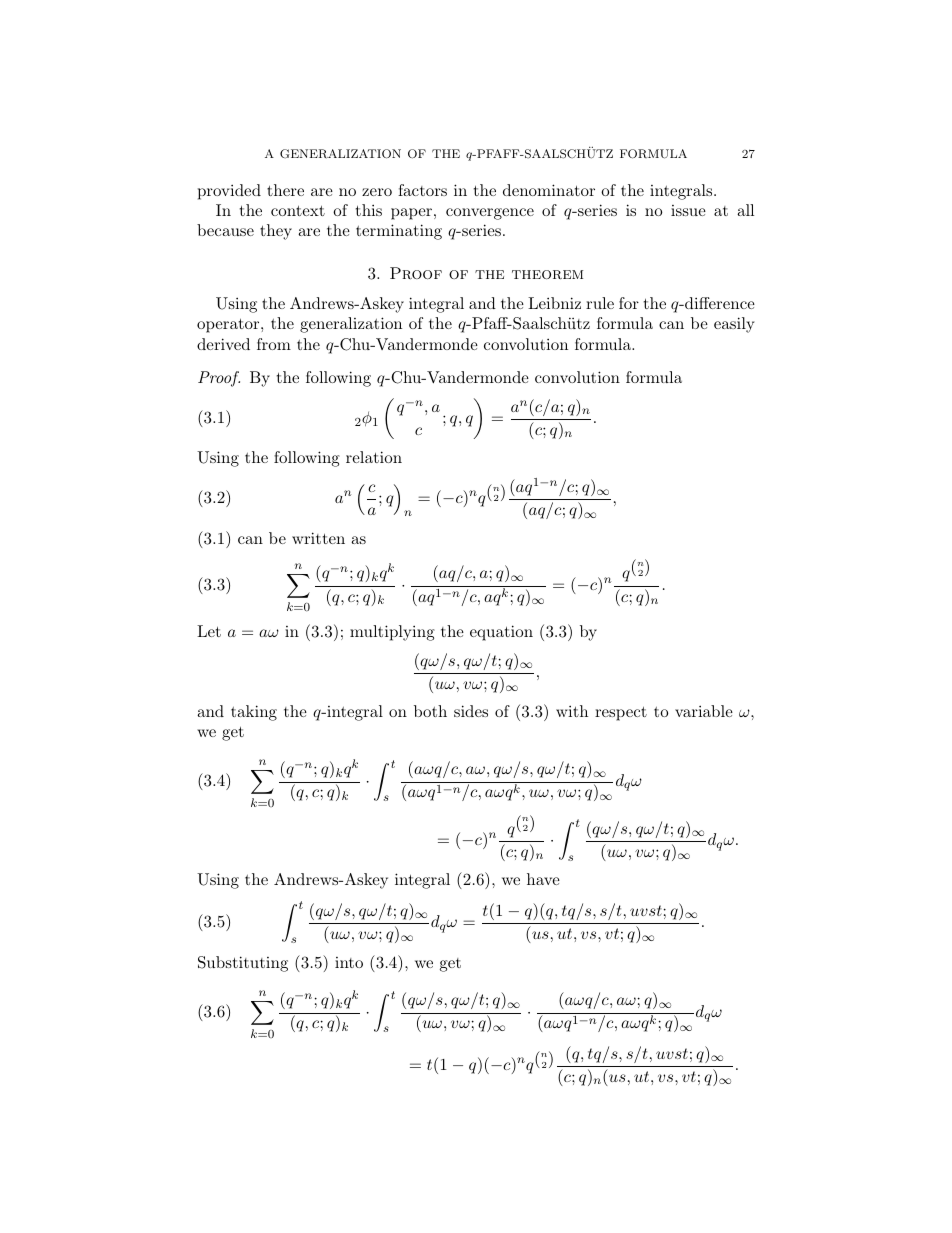 This screenshot has height=1233, width=952. What do you see at coordinates (298, 210) in the screenshot?
I see `context` at bounding box center [298, 210].
